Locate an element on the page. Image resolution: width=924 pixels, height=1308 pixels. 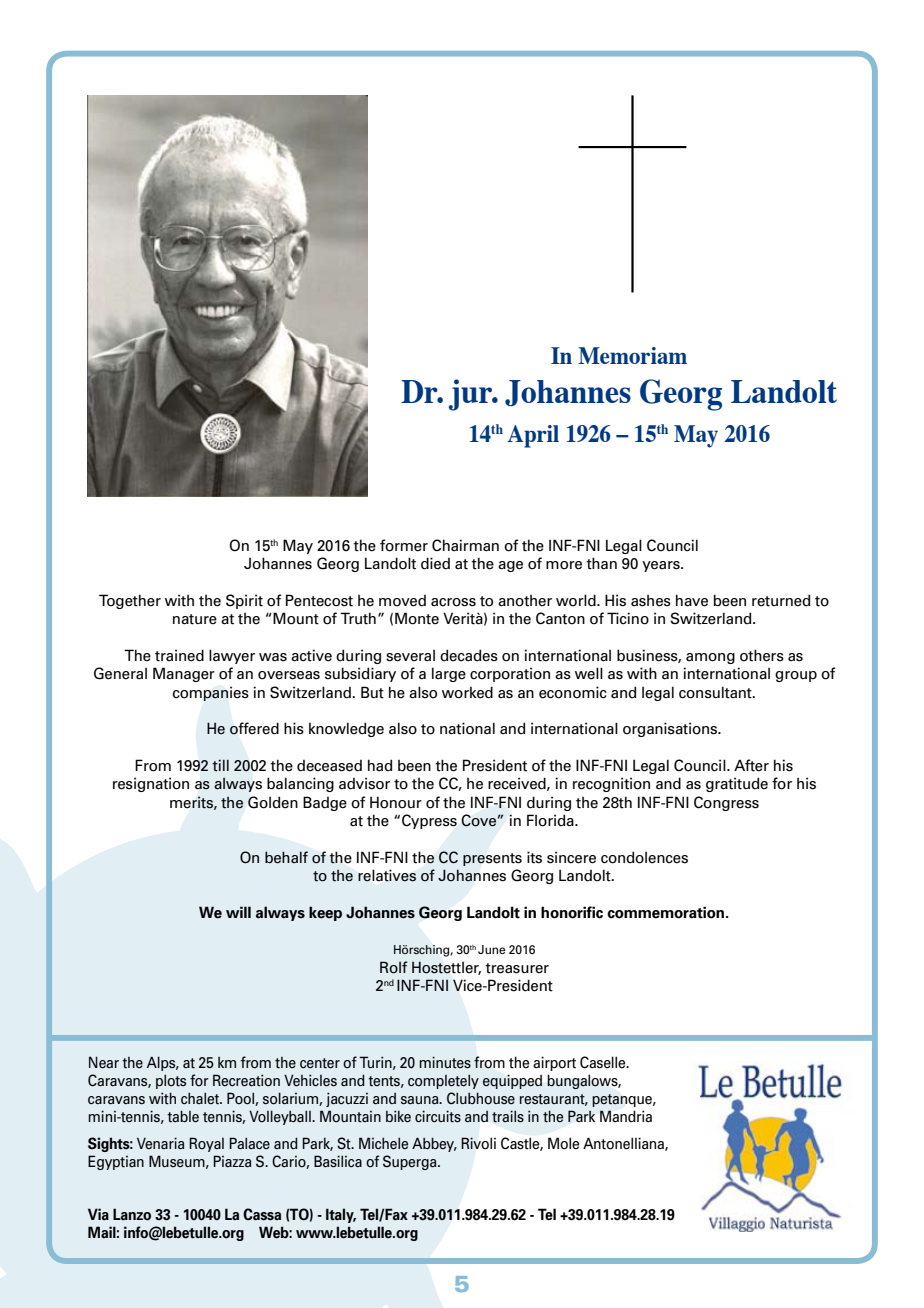
Memoriam is located at coordinates (632, 355).
